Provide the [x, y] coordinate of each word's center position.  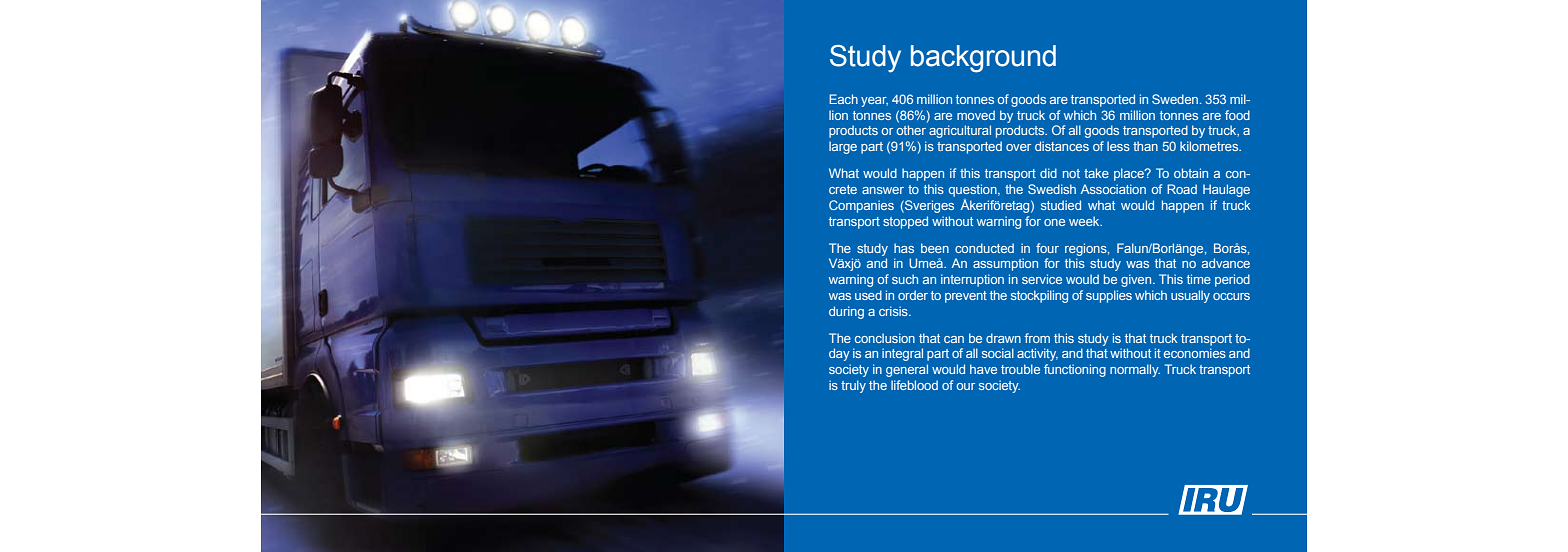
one [1054, 222]
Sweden [1175, 99]
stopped [905, 222]
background [983, 59]
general [907, 370]
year [874, 102]
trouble [1020, 369]
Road [1182, 189]
